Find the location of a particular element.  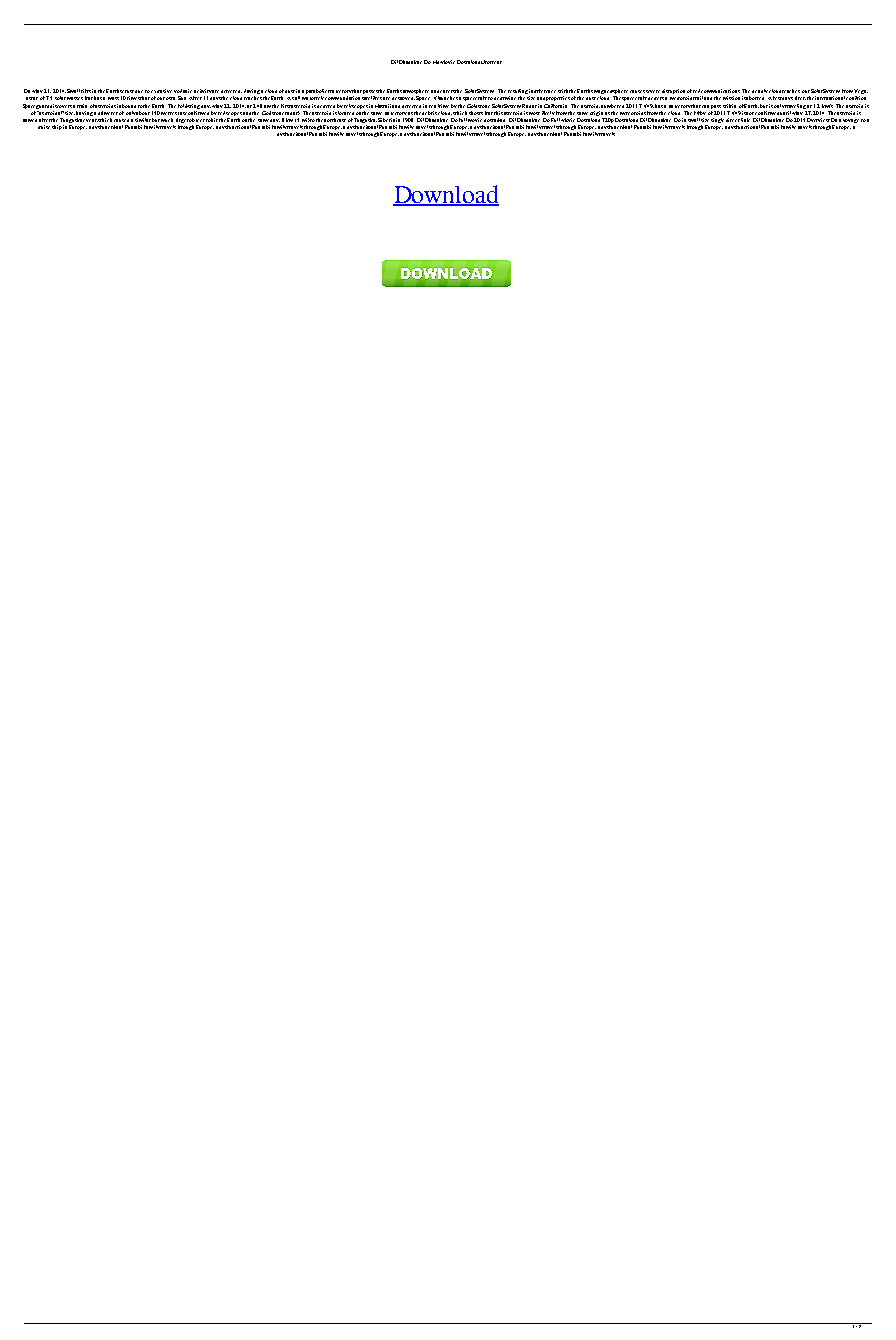

interference is located at coordinates (542, 91).
